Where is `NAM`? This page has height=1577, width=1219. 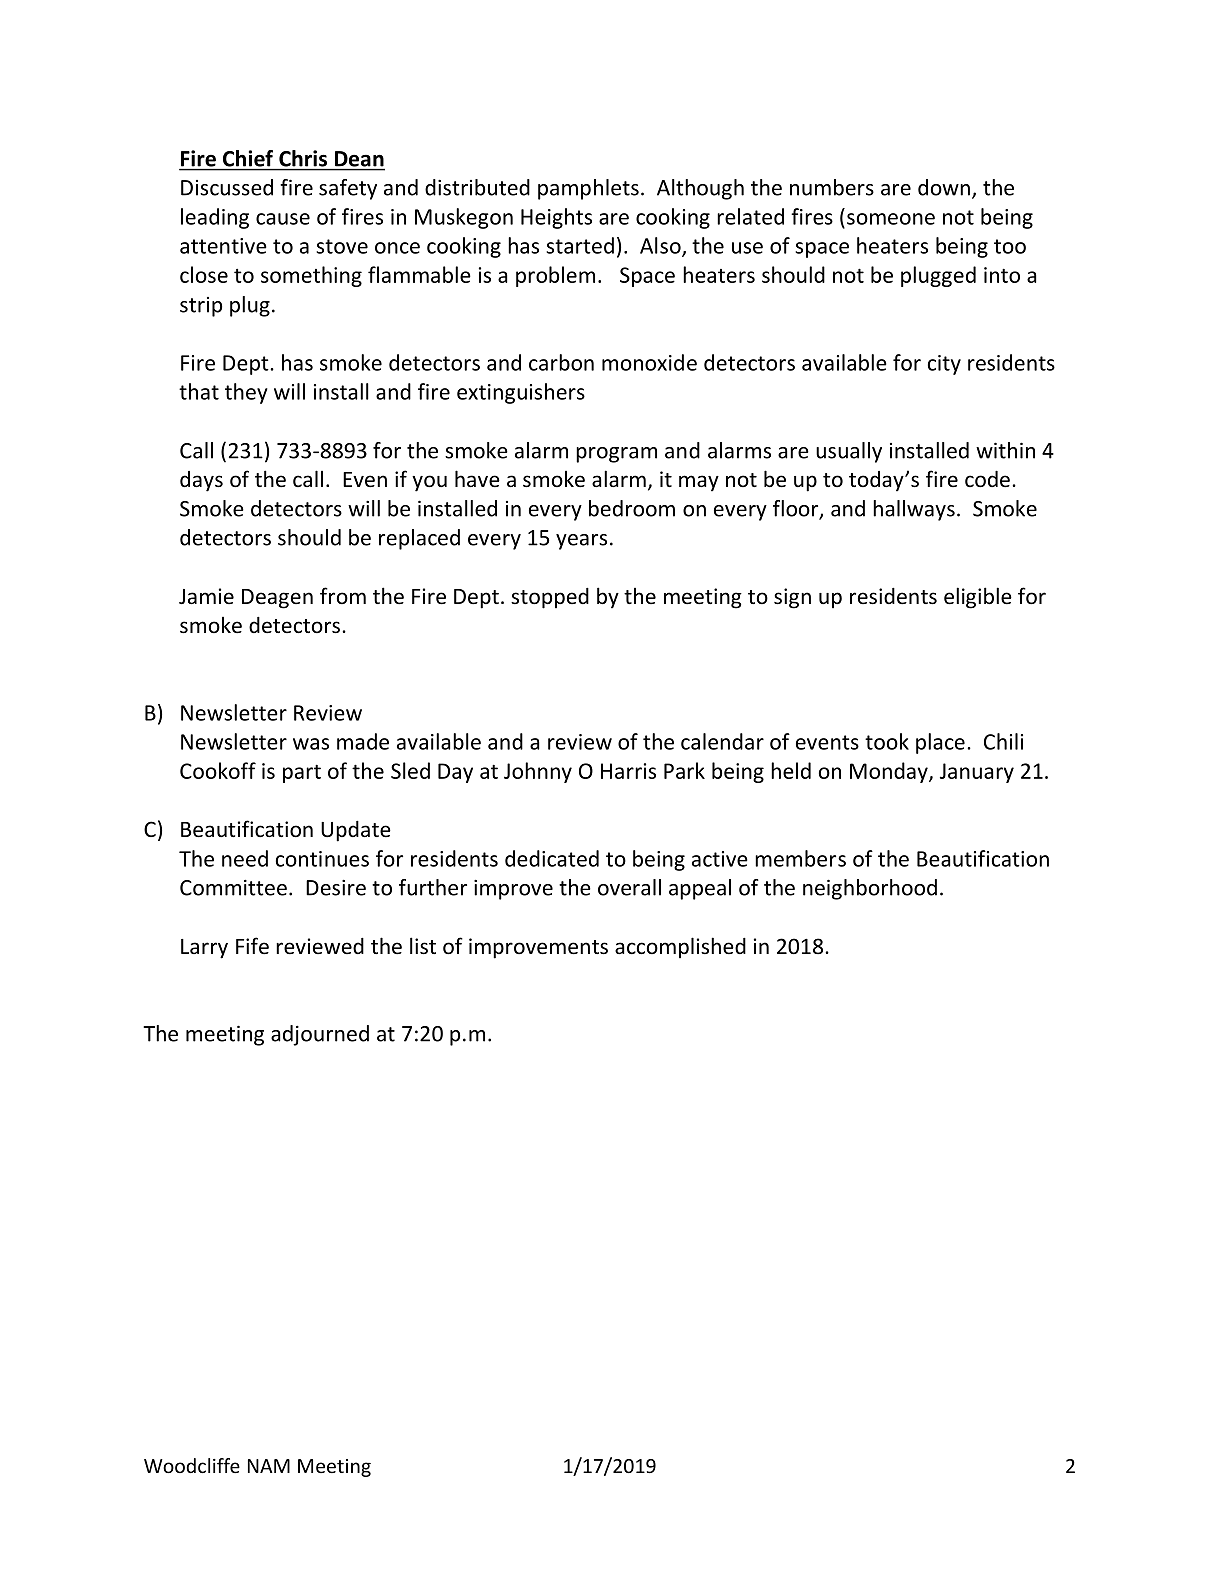
NAM is located at coordinates (269, 1466).
